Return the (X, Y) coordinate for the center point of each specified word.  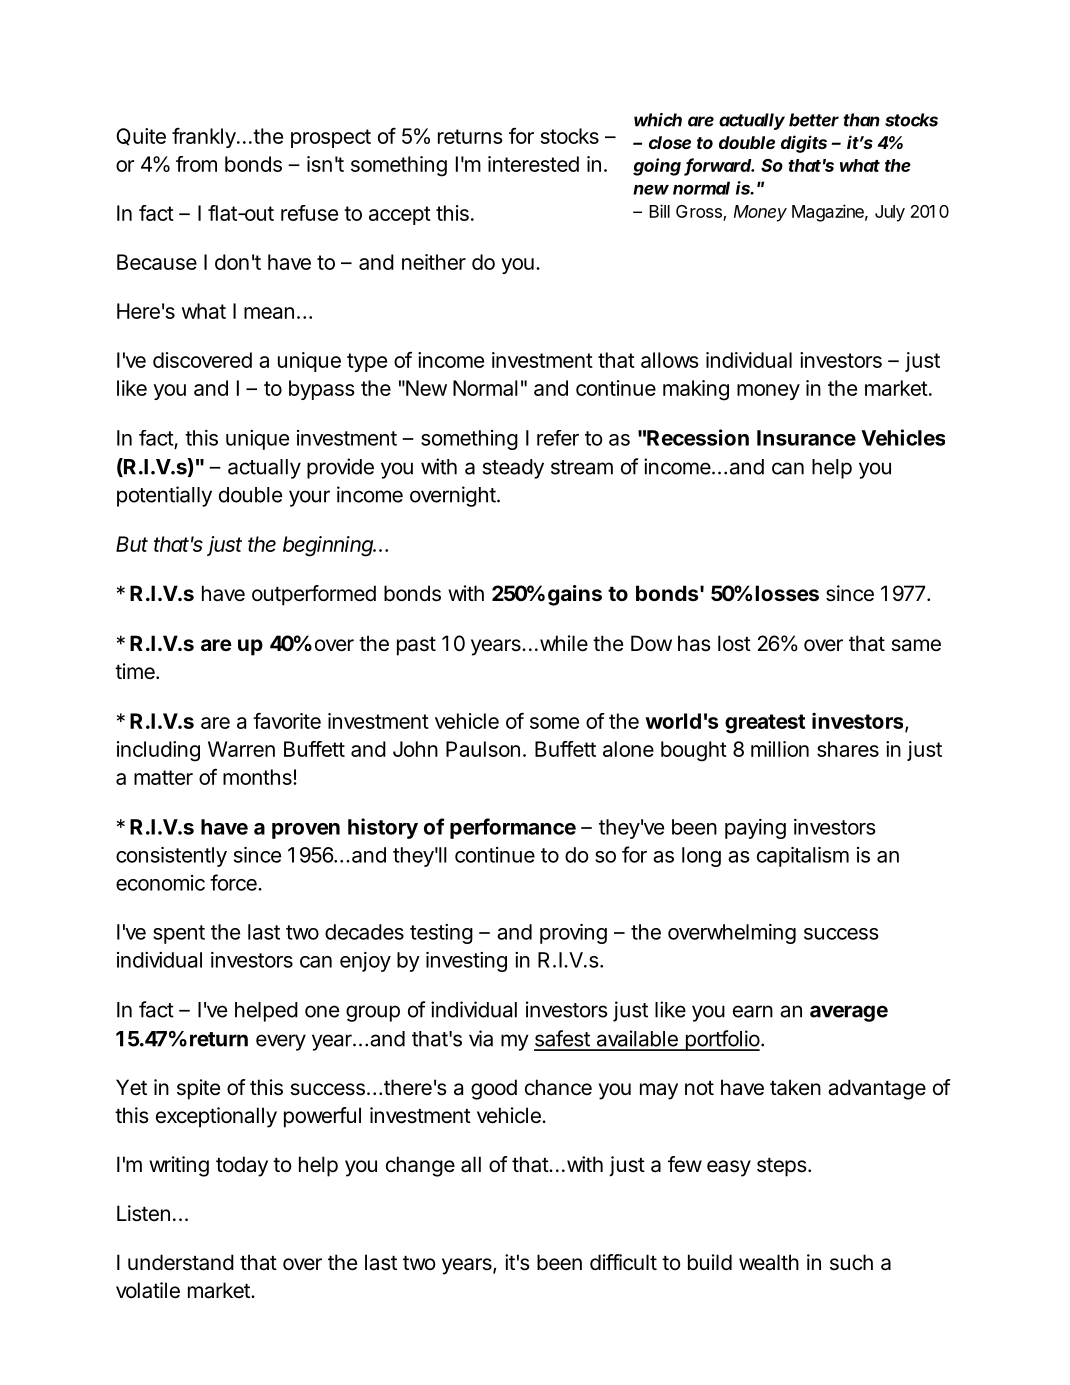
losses (787, 593)
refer (558, 438)
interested (533, 164)
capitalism (803, 857)
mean (269, 313)
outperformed (314, 595)
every (281, 1042)
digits (804, 144)
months (258, 777)
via (481, 1038)
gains (575, 595)
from (196, 164)
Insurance (806, 438)
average (849, 1013)
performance (513, 828)
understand (181, 1262)
